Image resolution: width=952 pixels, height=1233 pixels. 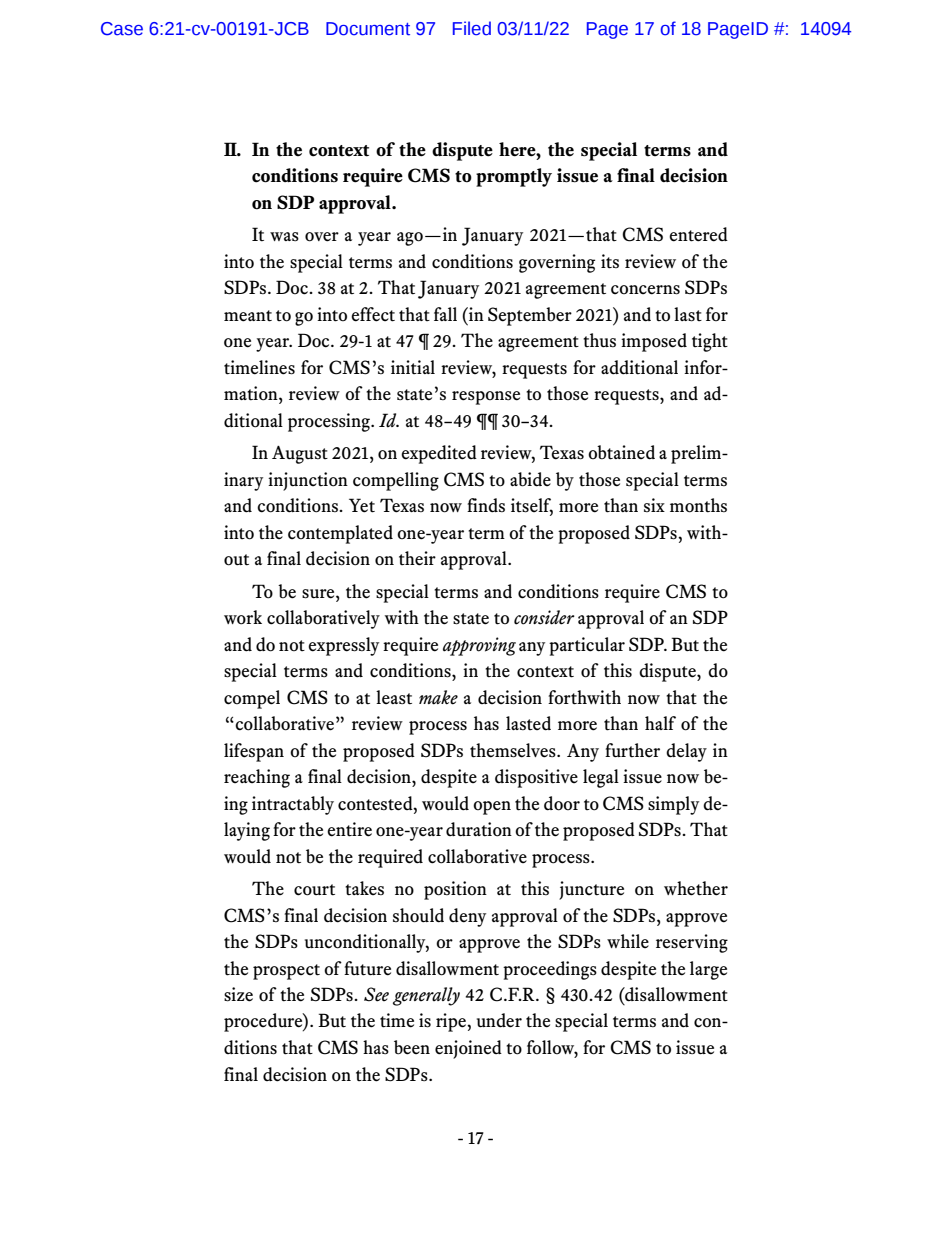 I want to click on Document, so click(x=368, y=29).
